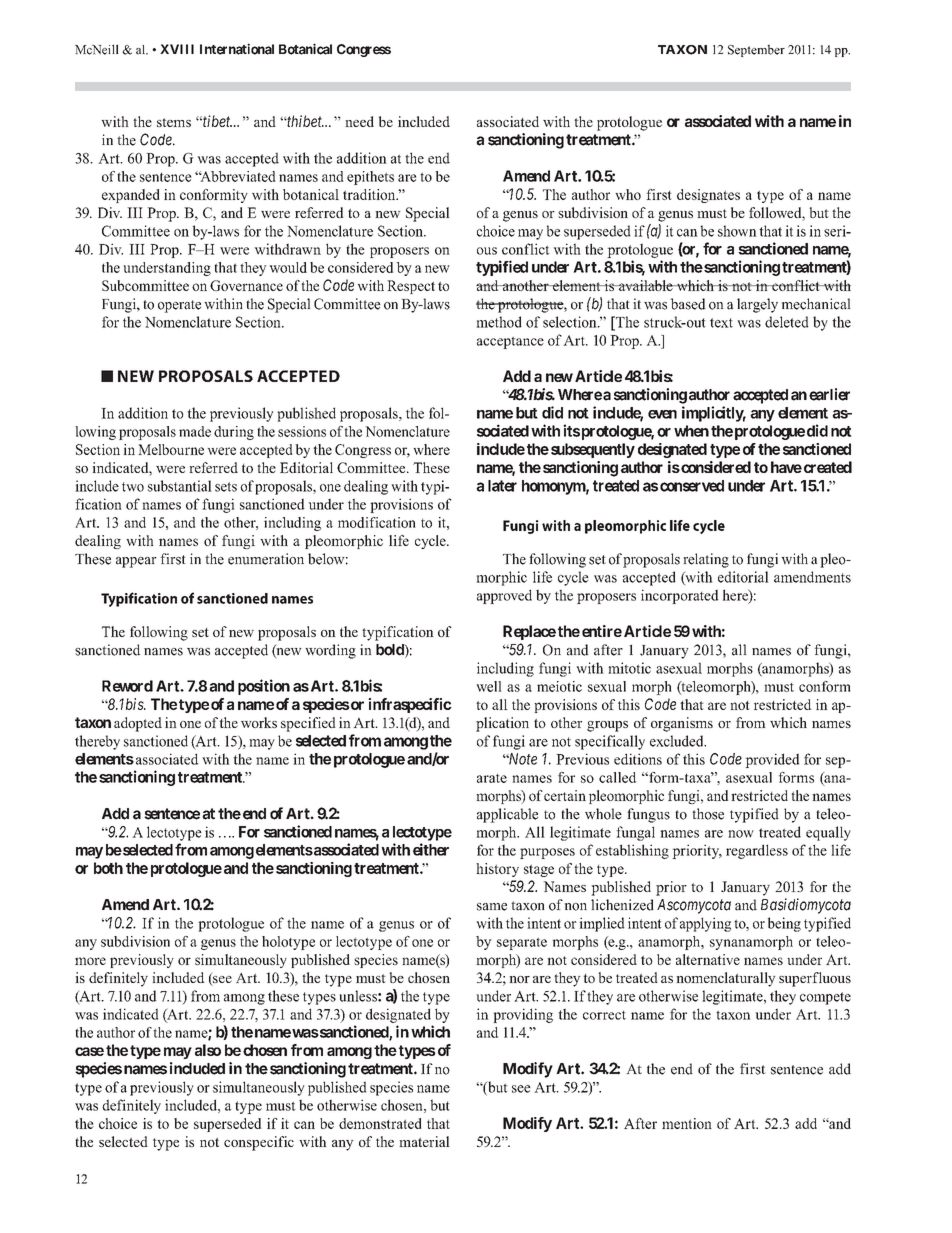 Image resolution: width=952 pixels, height=1233 pixels. I want to click on approved, so click(504, 596).
